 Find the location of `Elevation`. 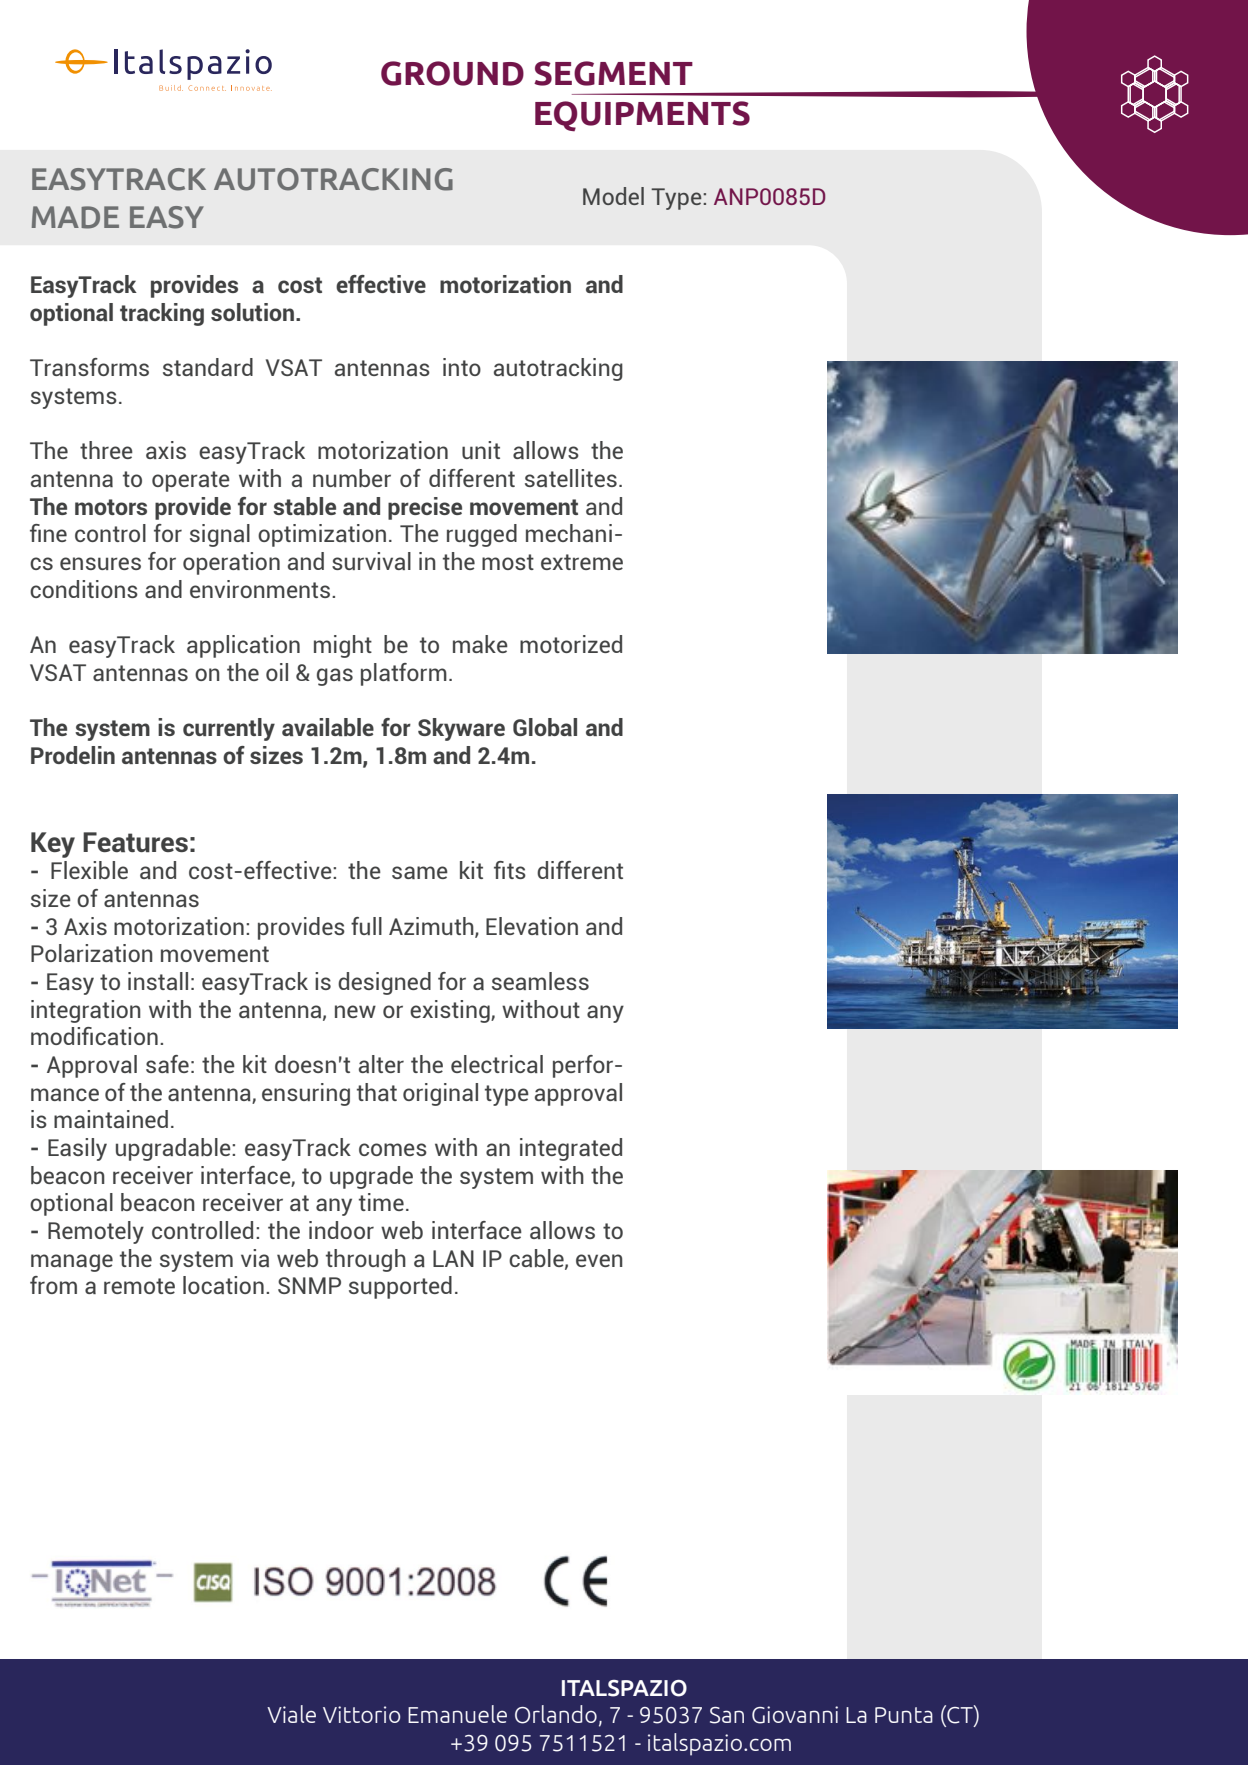

Elevation is located at coordinates (532, 926).
